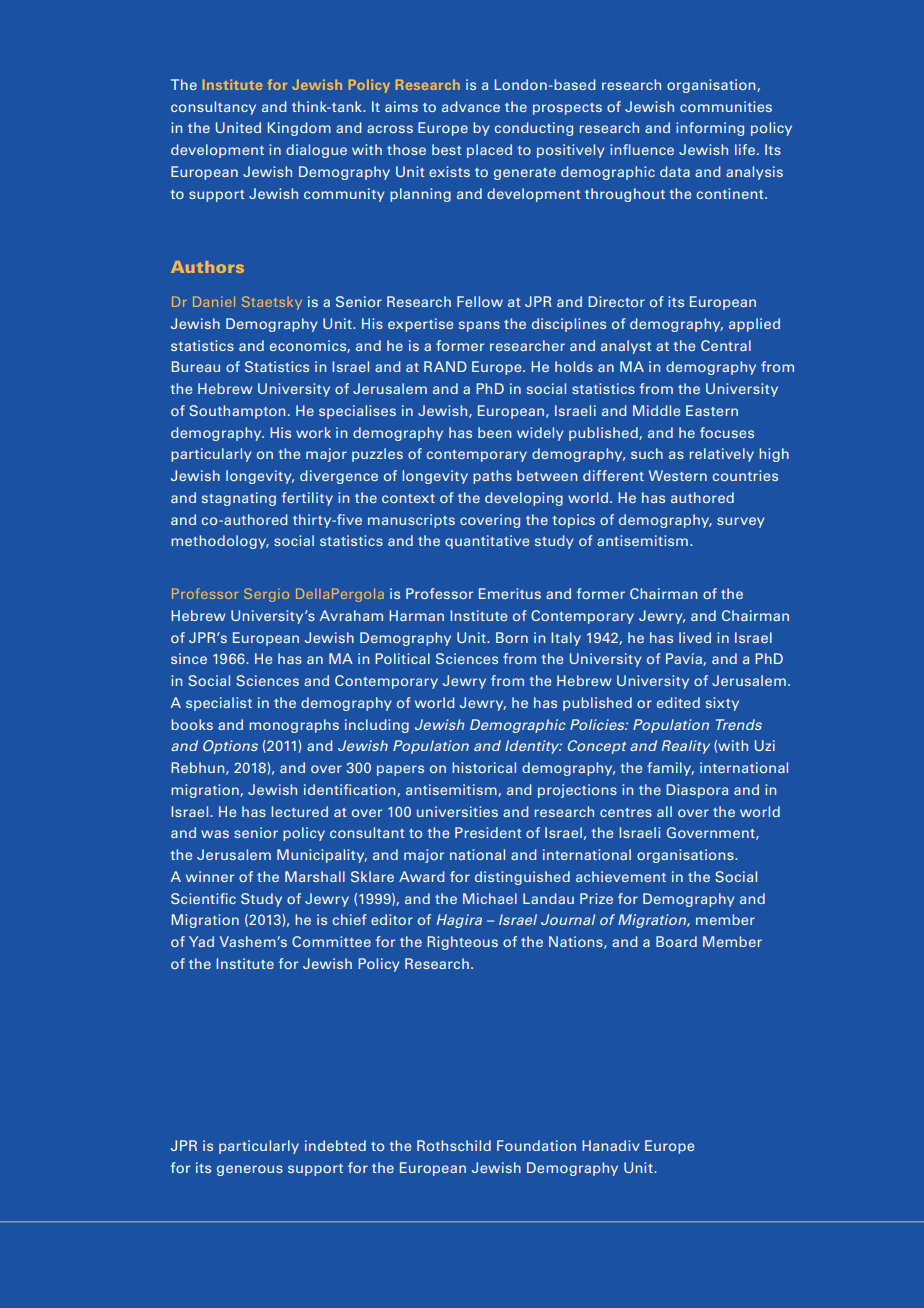 The image size is (924, 1308). Describe the element at coordinates (695, 637) in the image. I see `lived` at that location.
